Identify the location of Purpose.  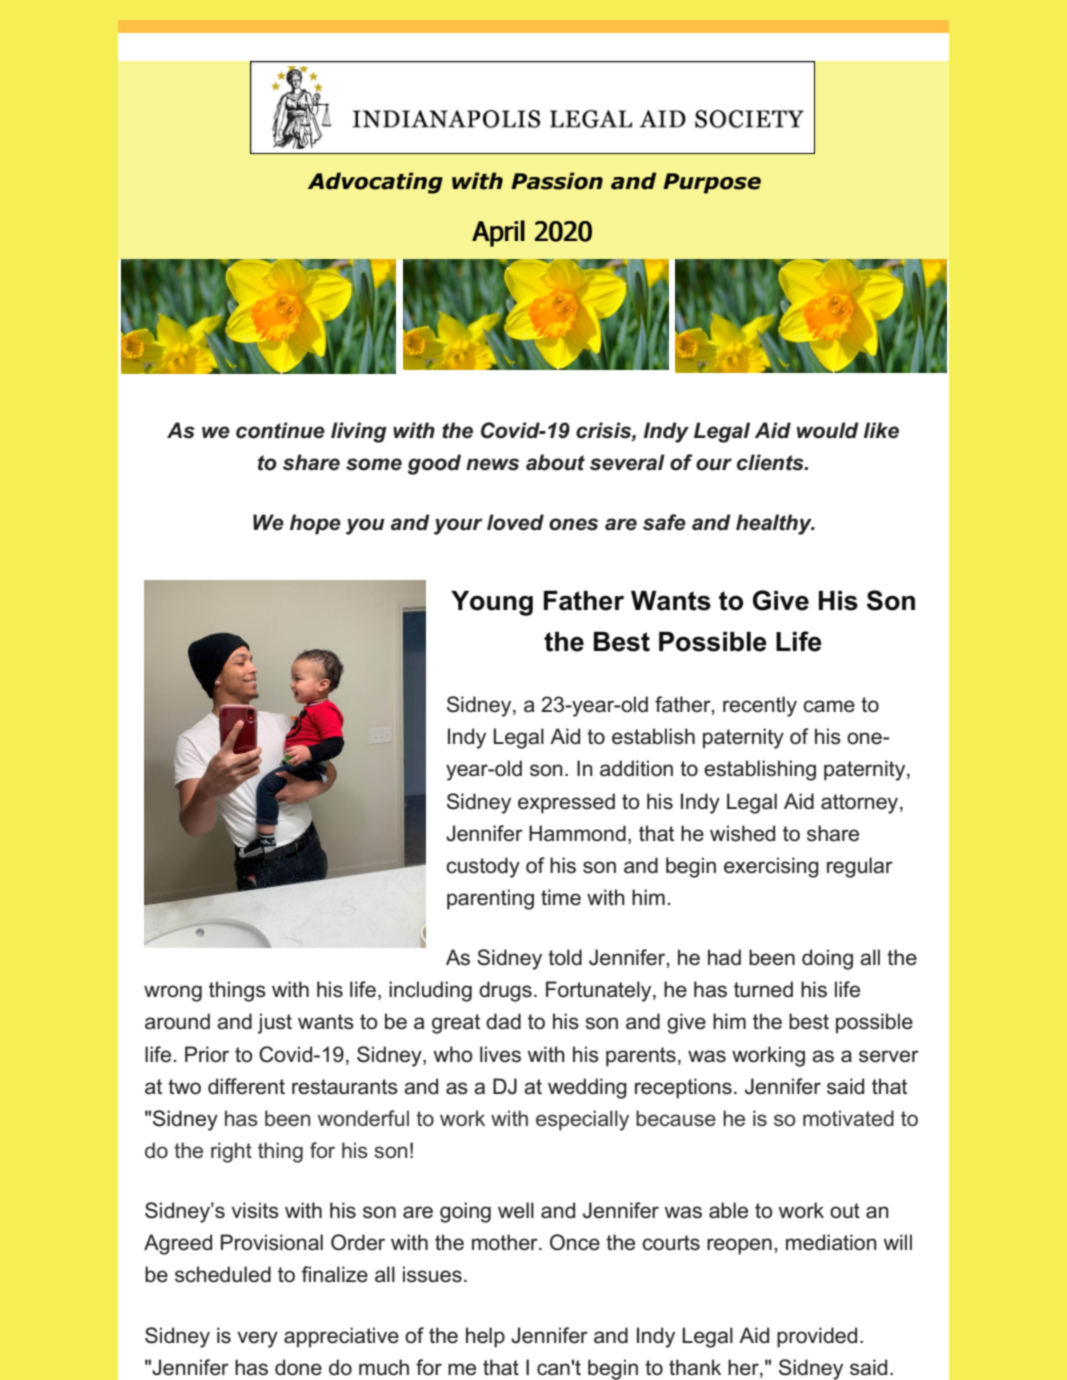
(712, 183).
